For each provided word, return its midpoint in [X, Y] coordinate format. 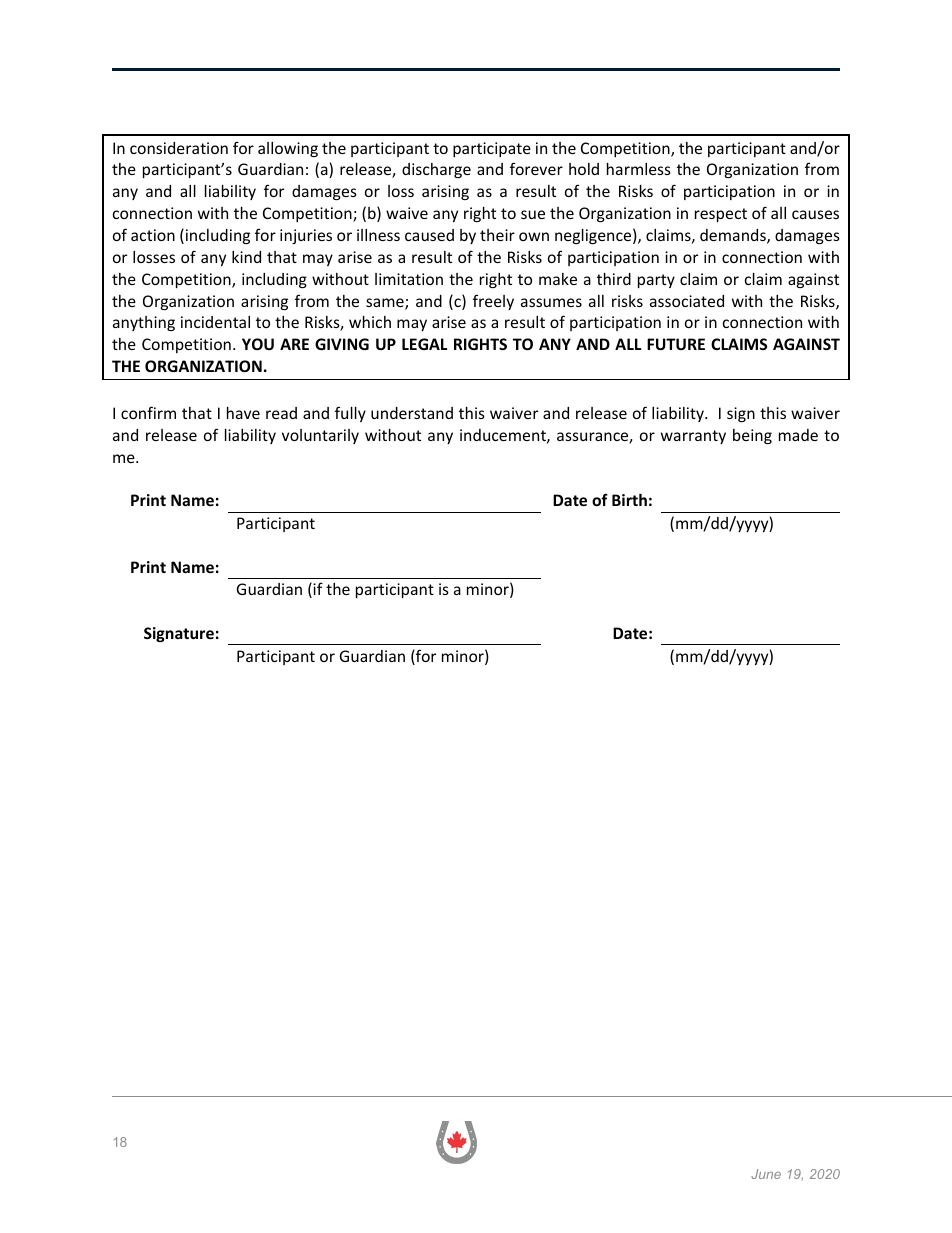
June [766, 1174]
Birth [629, 500]
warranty [693, 437]
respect [721, 215]
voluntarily [320, 436]
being [752, 436]
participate [492, 149]
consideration [179, 148]
